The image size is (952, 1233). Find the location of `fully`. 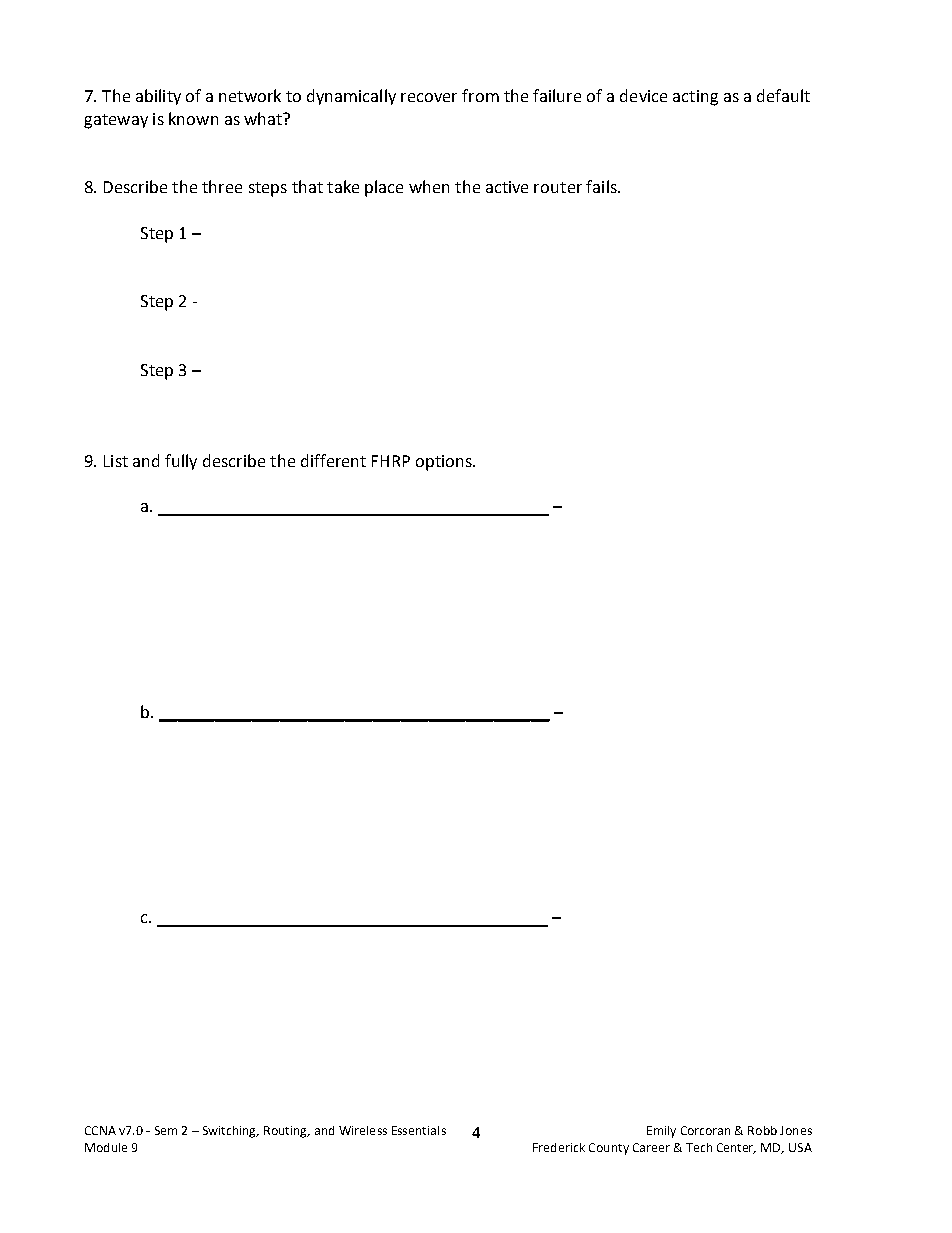

fully is located at coordinates (181, 462).
